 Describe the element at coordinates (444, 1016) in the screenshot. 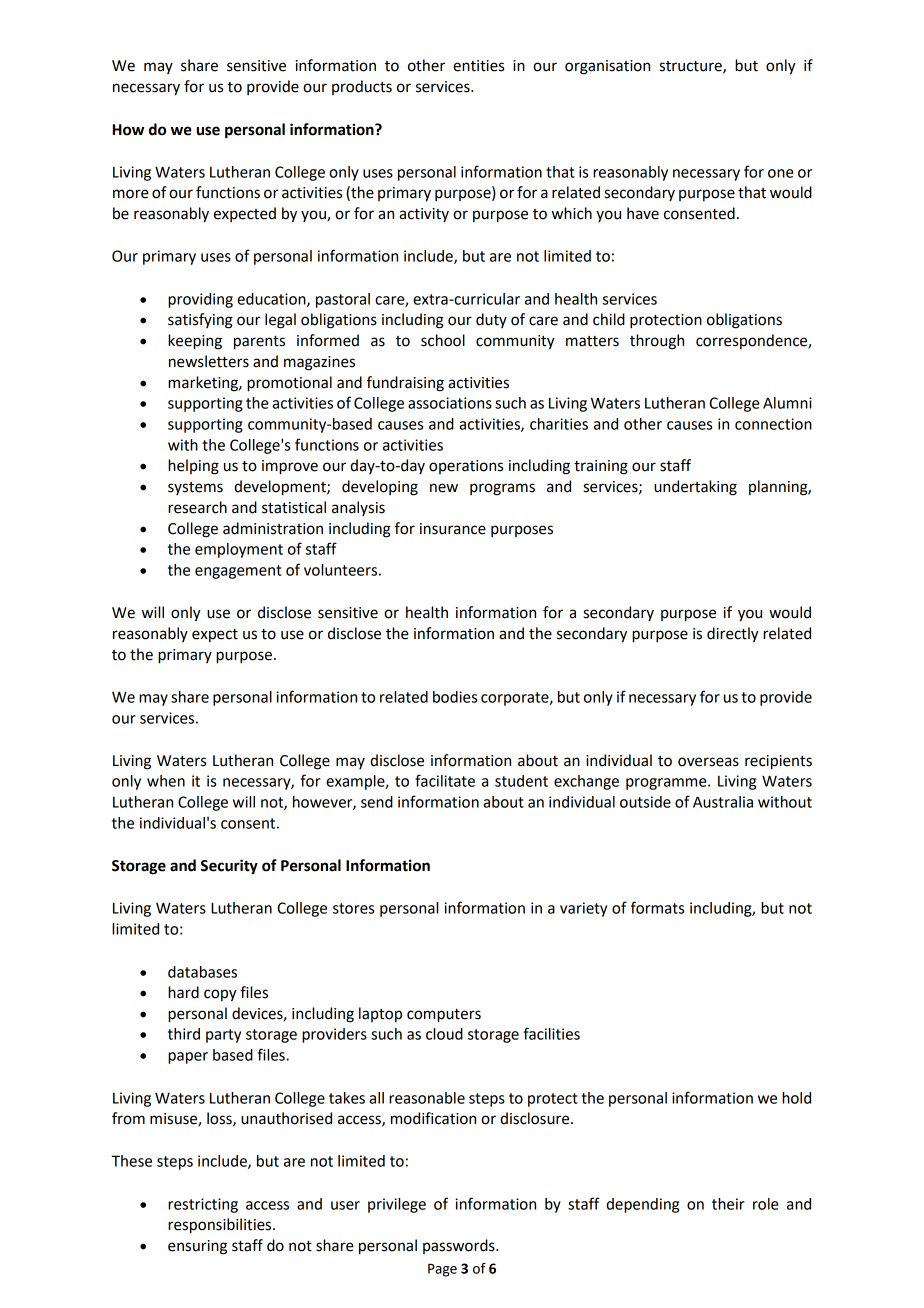

I see `computers` at that location.
